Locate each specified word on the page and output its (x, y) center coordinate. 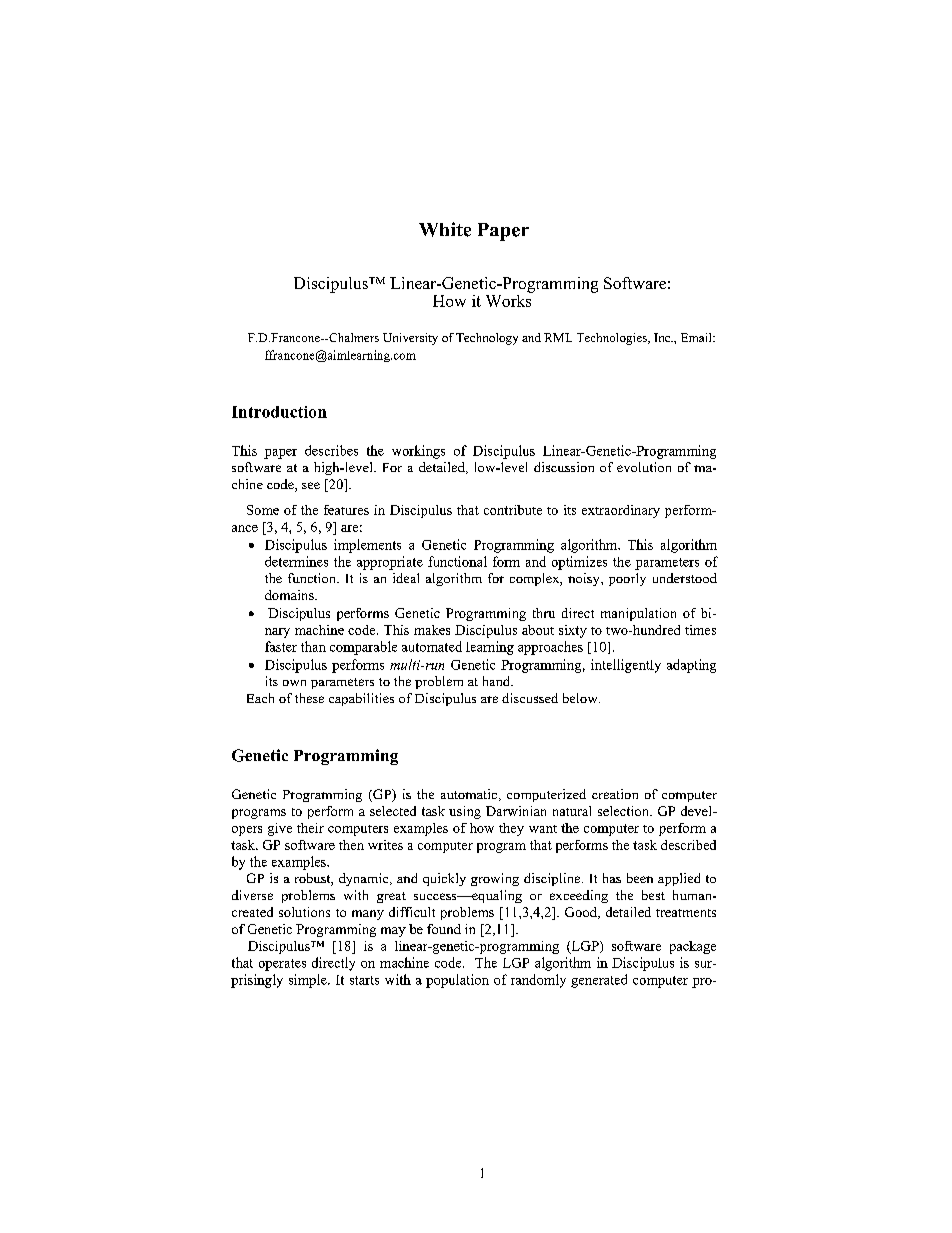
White (445, 229)
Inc (663, 337)
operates (282, 965)
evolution (644, 467)
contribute (513, 510)
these (309, 698)
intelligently (626, 666)
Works (509, 299)
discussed (530, 698)
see (311, 485)
